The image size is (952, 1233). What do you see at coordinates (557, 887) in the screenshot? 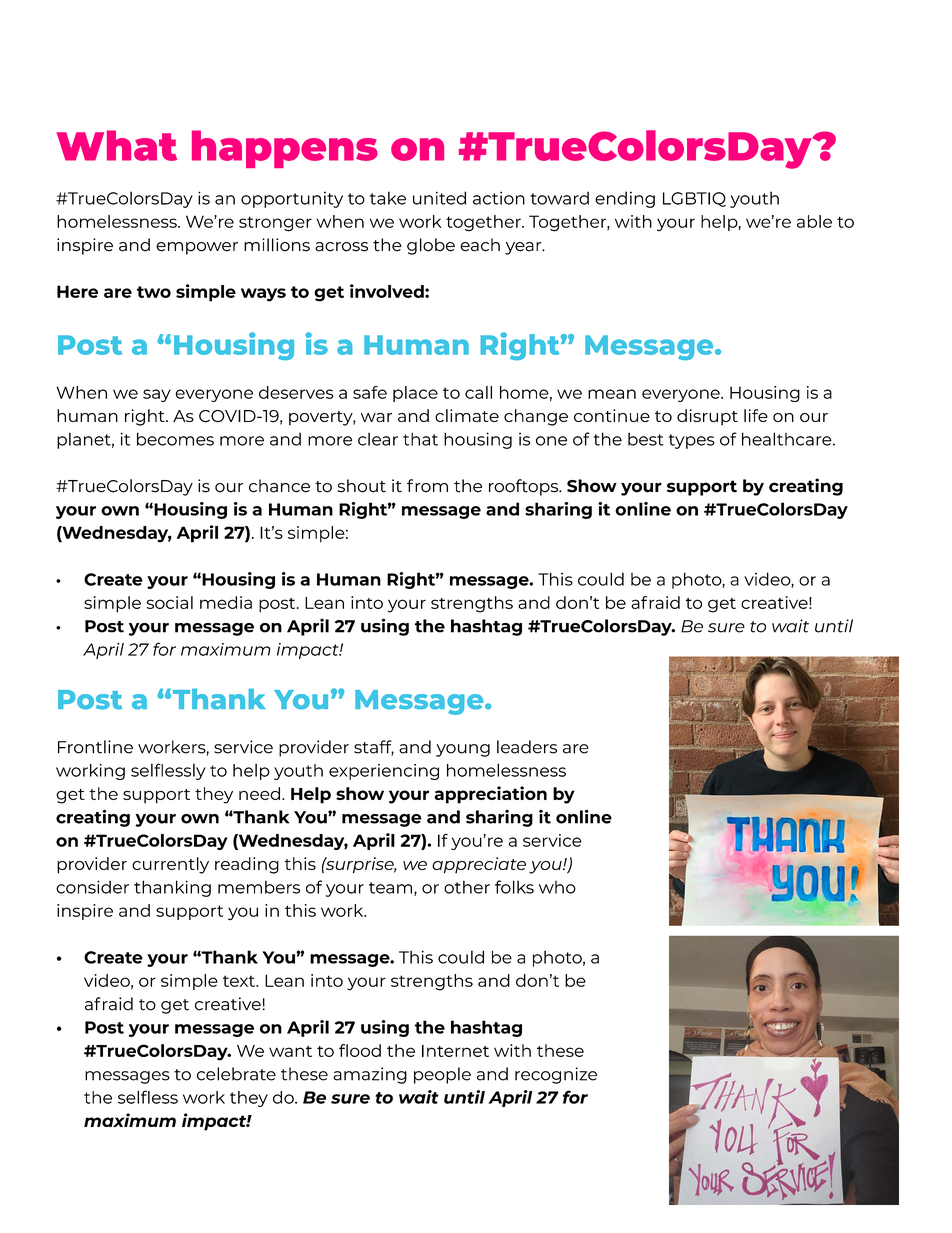
I see `who` at bounding box center [557, 887].
